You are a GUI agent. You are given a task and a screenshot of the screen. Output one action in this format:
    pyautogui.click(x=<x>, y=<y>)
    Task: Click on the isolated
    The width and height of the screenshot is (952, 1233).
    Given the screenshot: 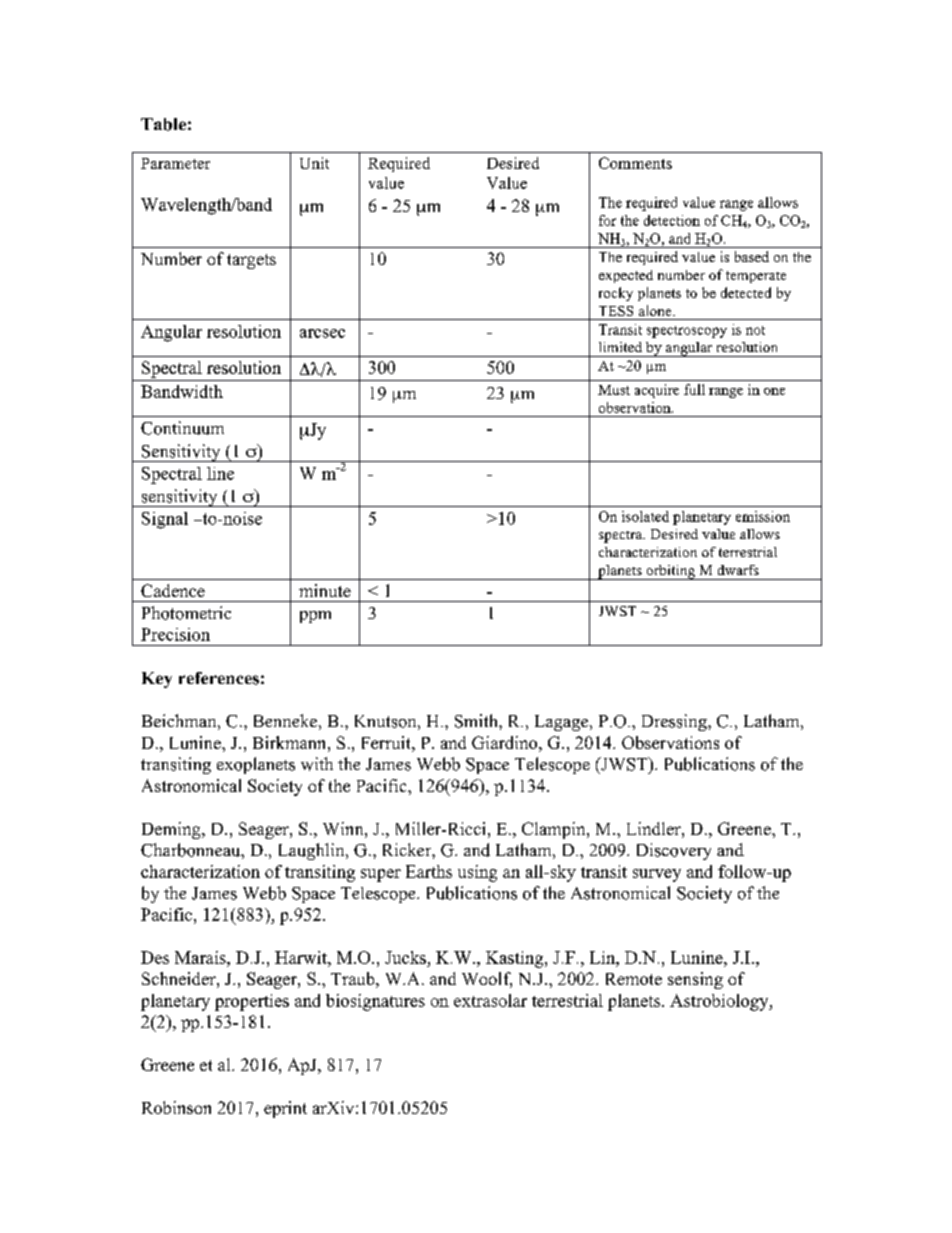 What is the action you would take?
    pyautogui.click(x=645, y=516)
